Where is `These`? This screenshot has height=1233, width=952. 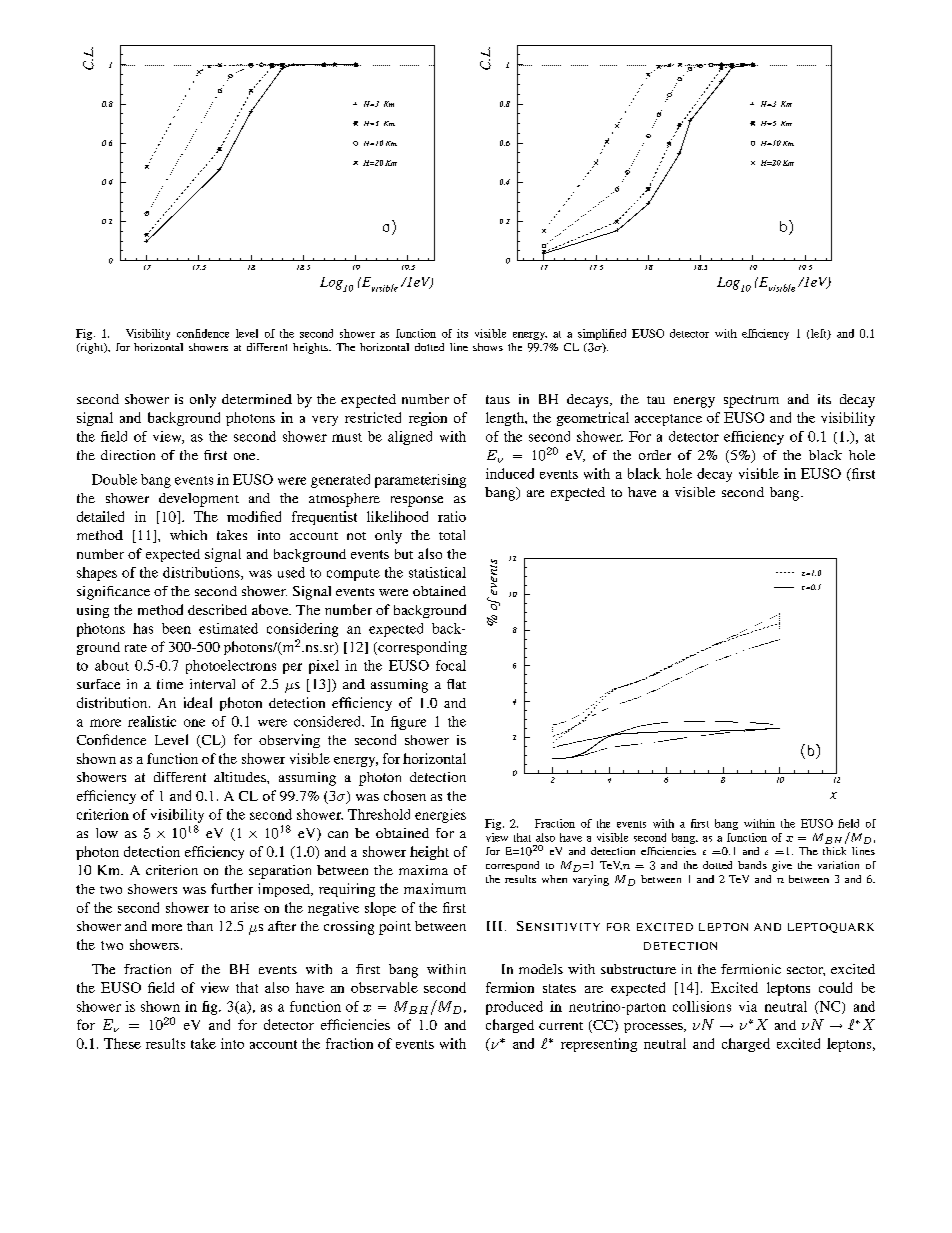 These is located at coordinates (122, 1043).
